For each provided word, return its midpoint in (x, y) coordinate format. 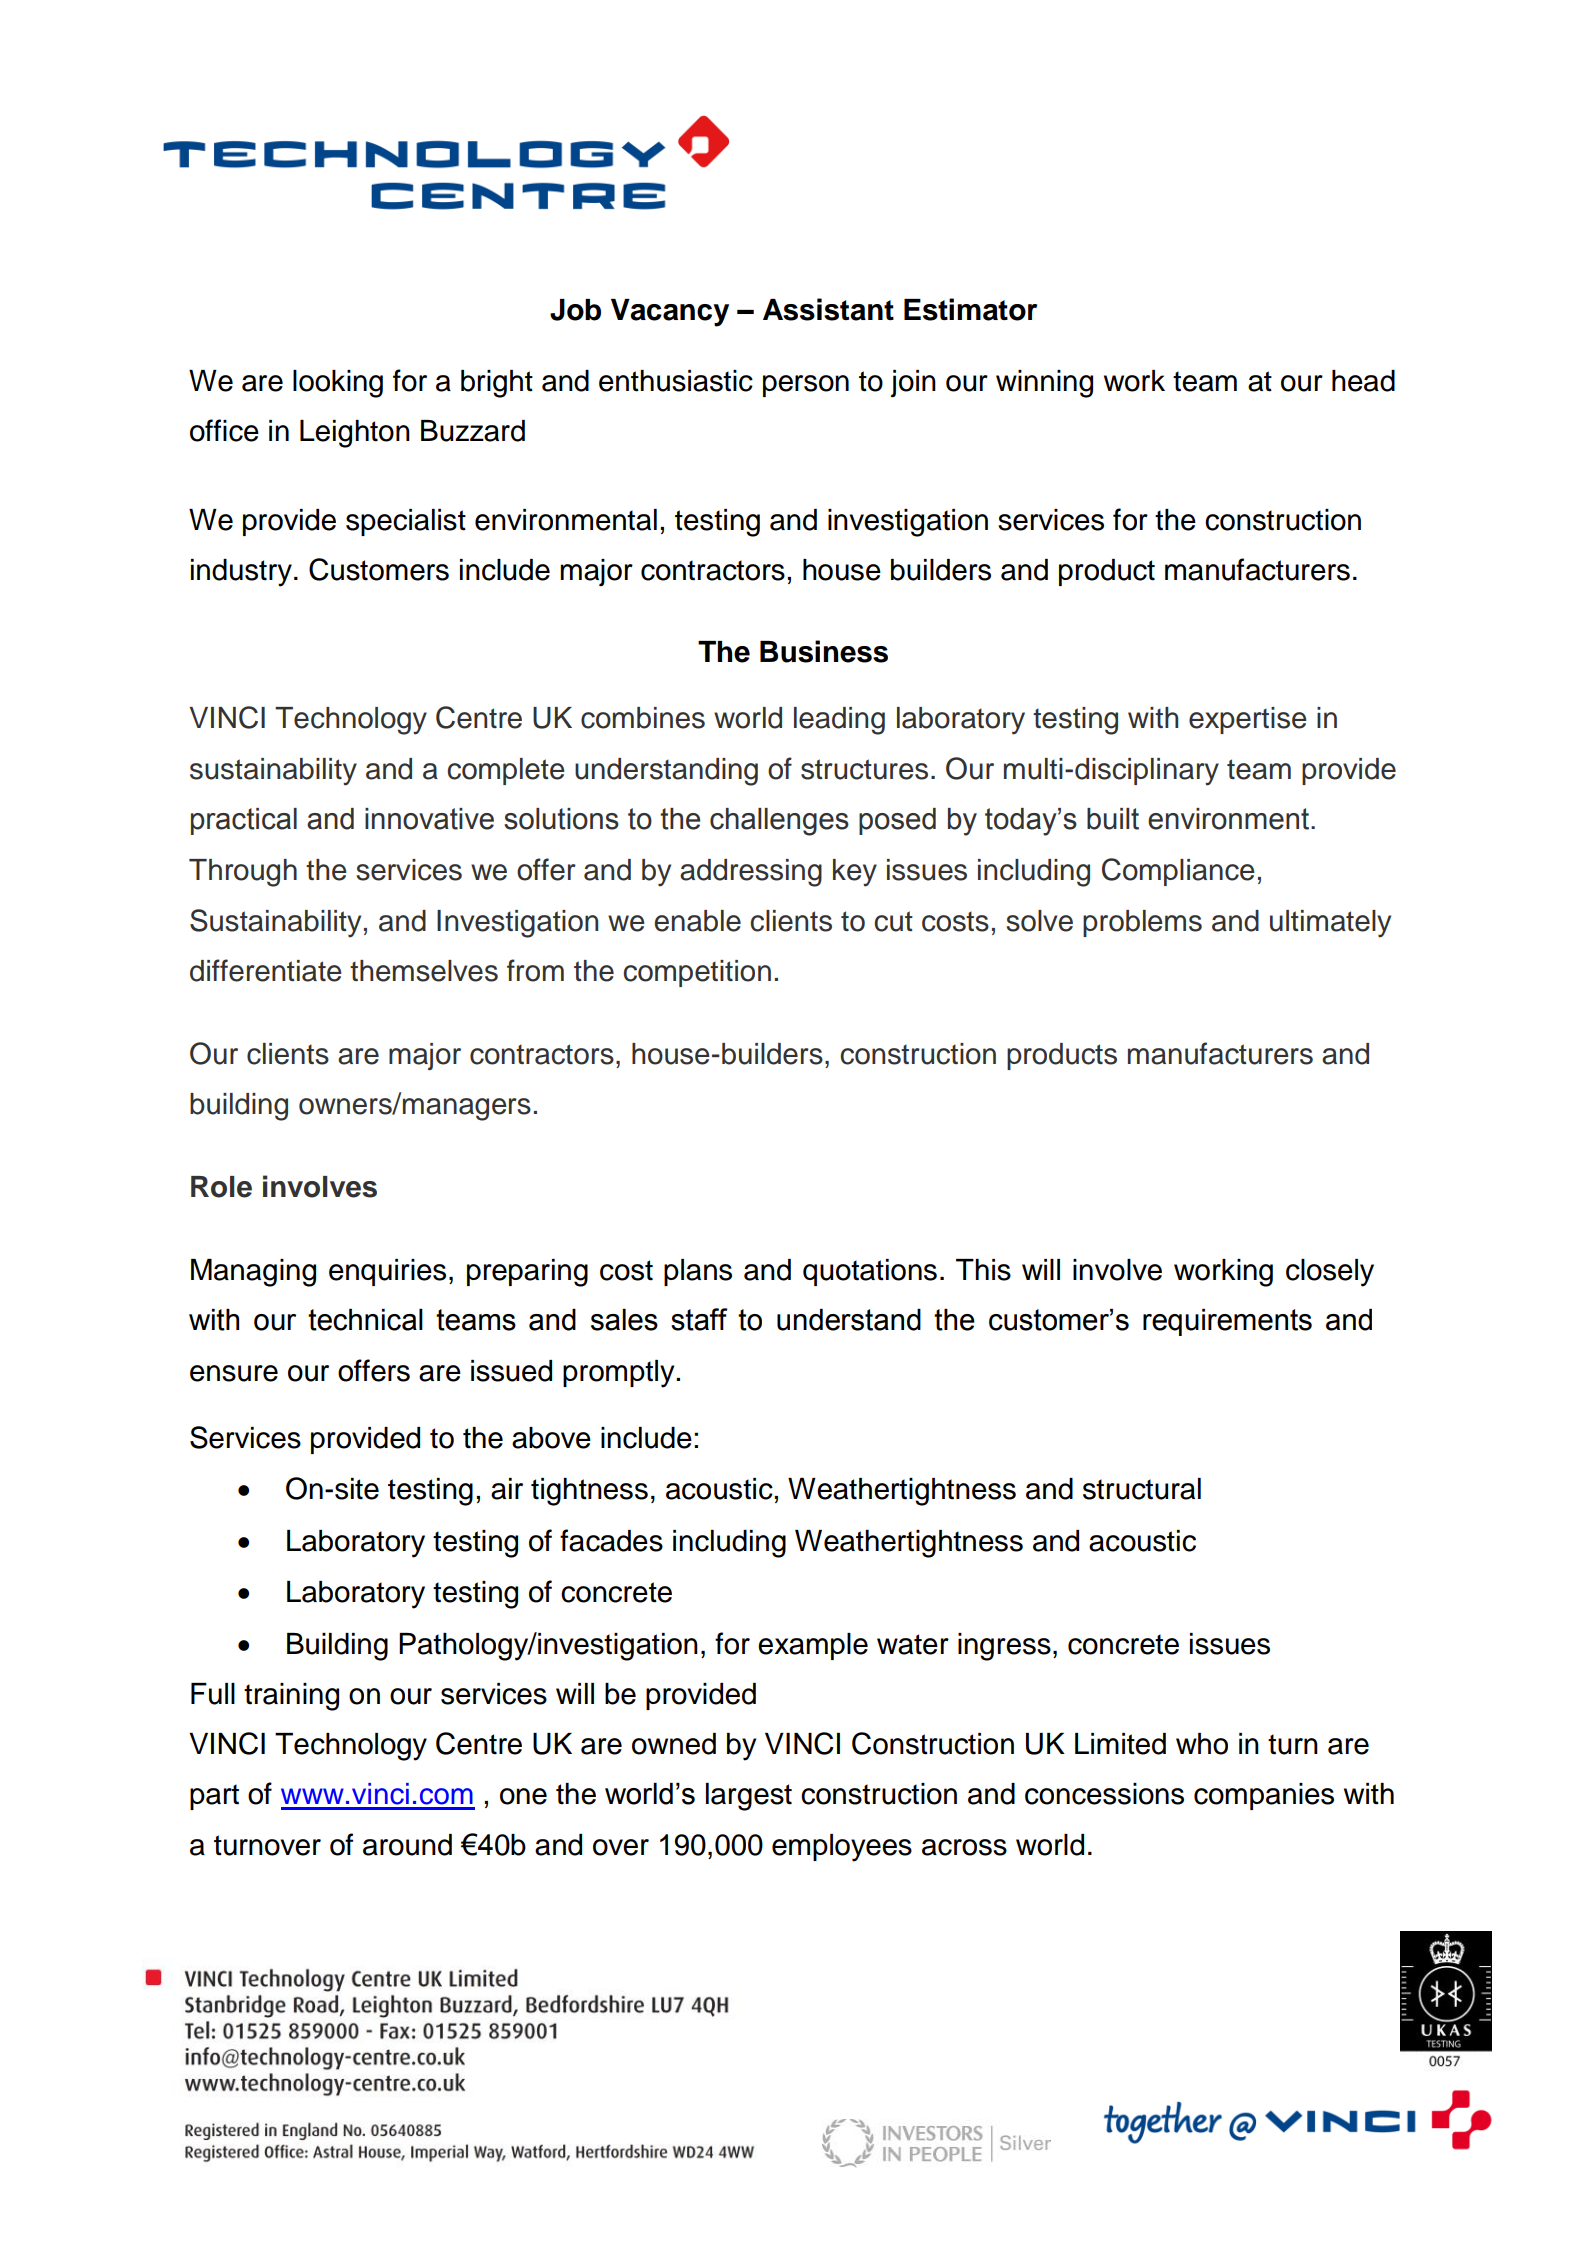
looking (338, 384)
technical (365, 1320)
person (806, 386)
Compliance (1178, 872)
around (407, 1845)
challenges (779, 822)
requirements (1227, 1322)
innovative (429, 819)
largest (749, 1797)
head (1363, 381)
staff (699, 1319)
